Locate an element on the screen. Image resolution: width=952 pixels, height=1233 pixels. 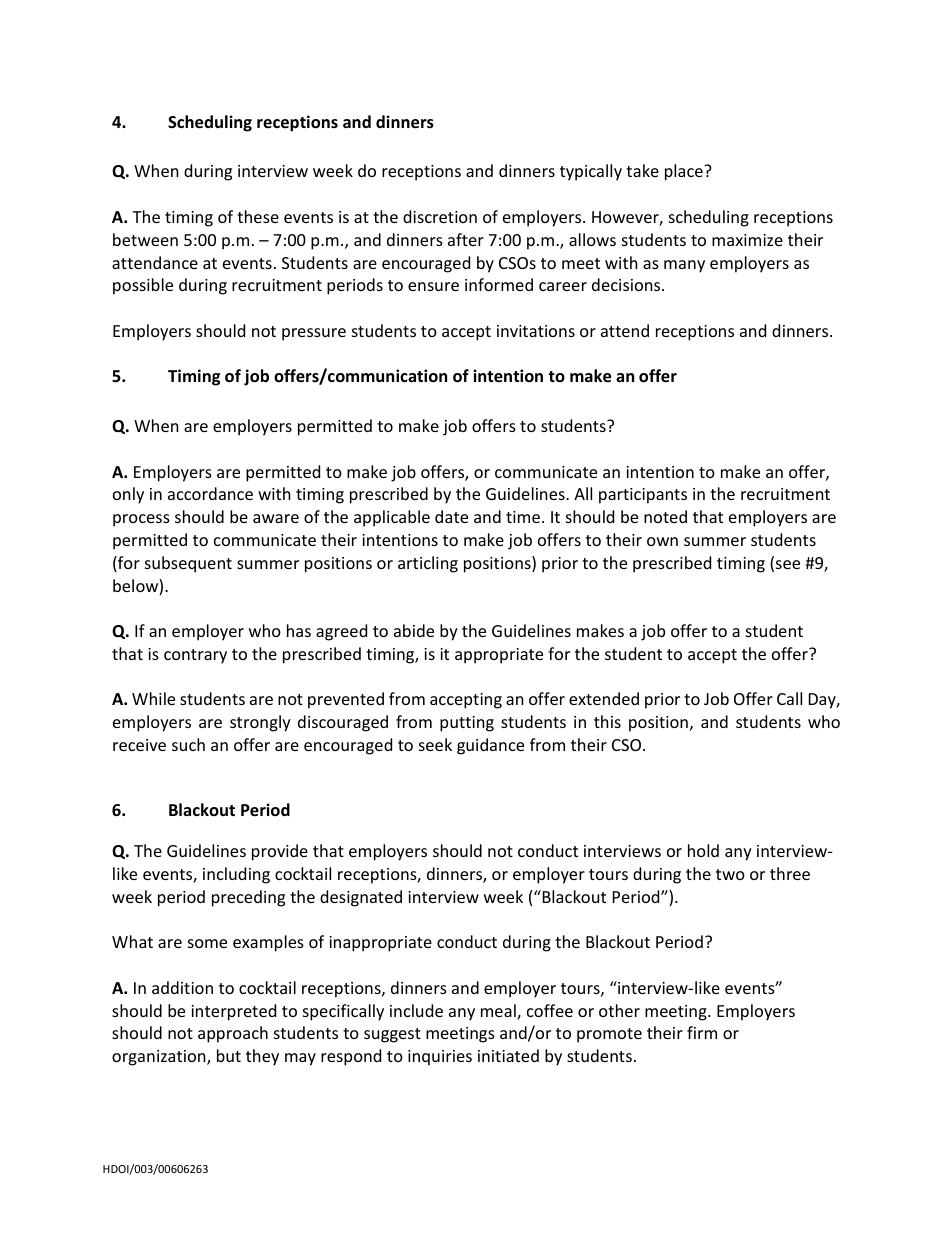
abide is located at coordinates (414, 630).
